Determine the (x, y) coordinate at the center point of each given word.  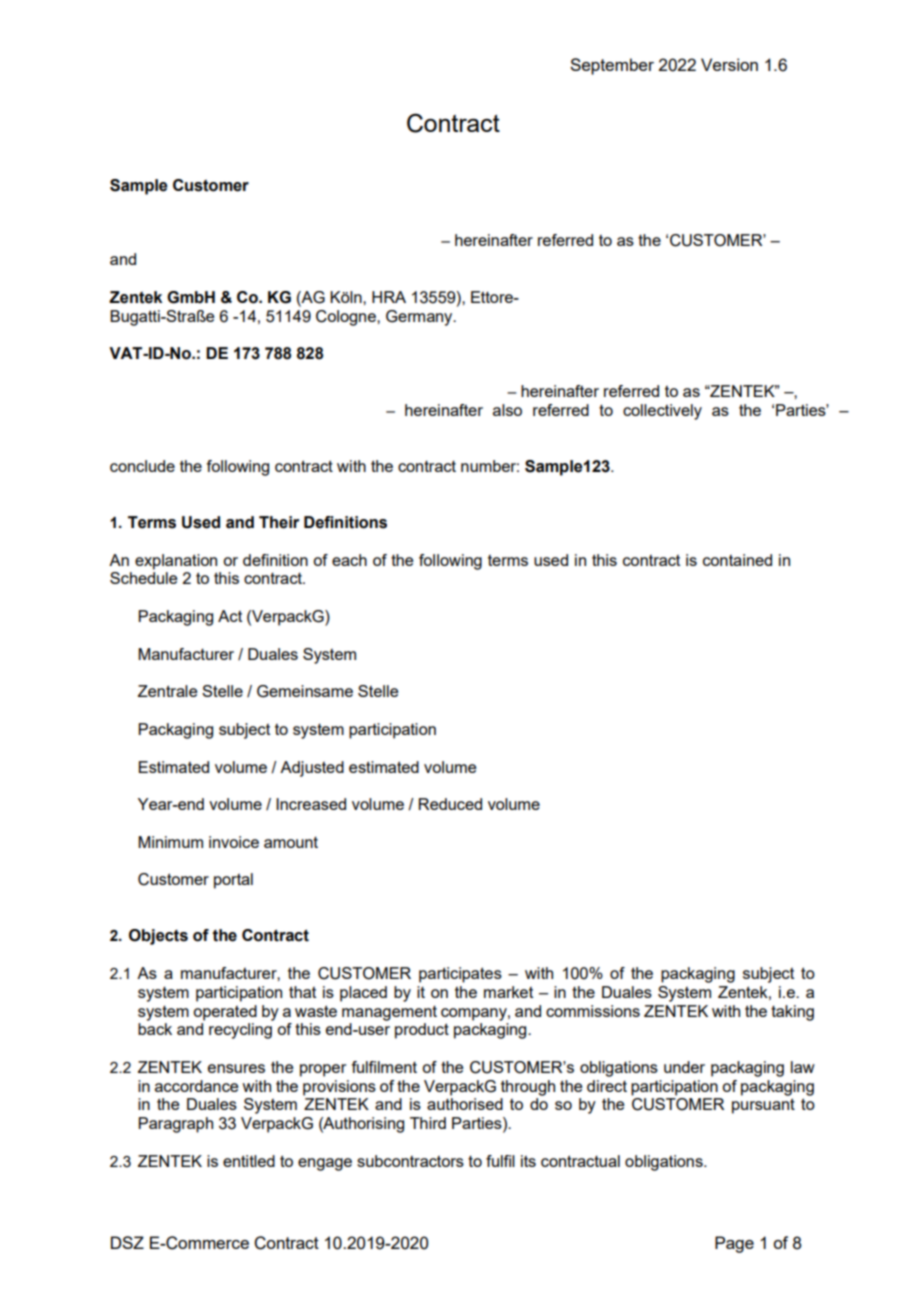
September (612, 66)
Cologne (347, 318)
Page (734, 1244)
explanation (176, 562)
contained (737, 560)
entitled (249, 1161)
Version (729, 64)
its (528, 1161)
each (349, 560)
